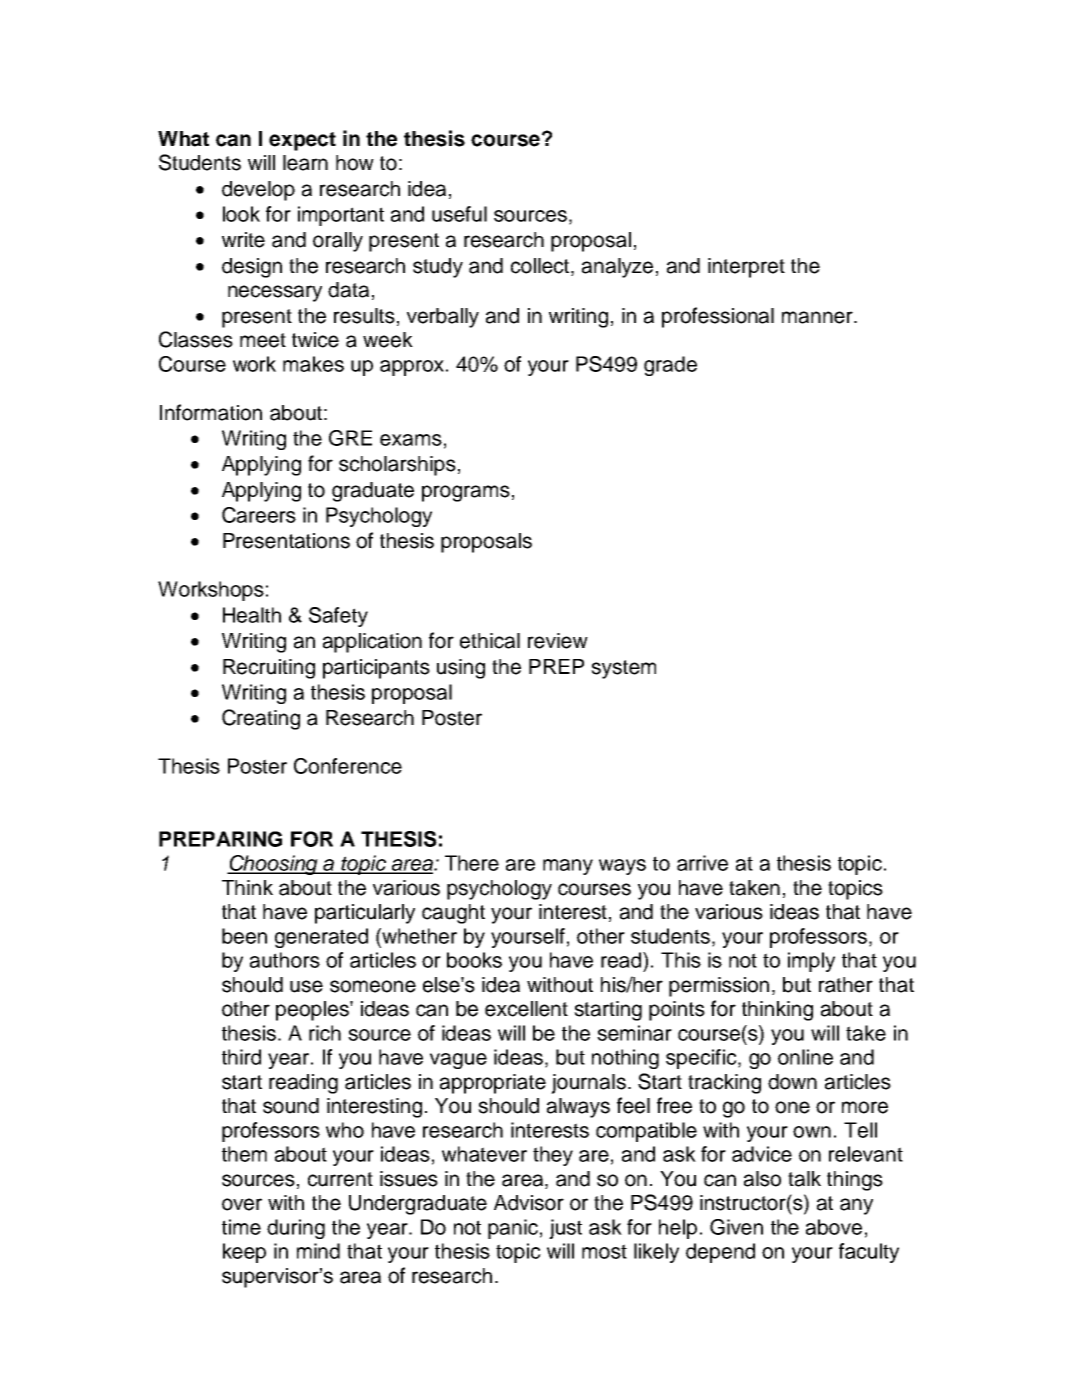 The height and width of the document is (1392, 1076). What do you see at coordinates (746, 268) in the document?
I see `interpret` at bounding box center [746, 268].
